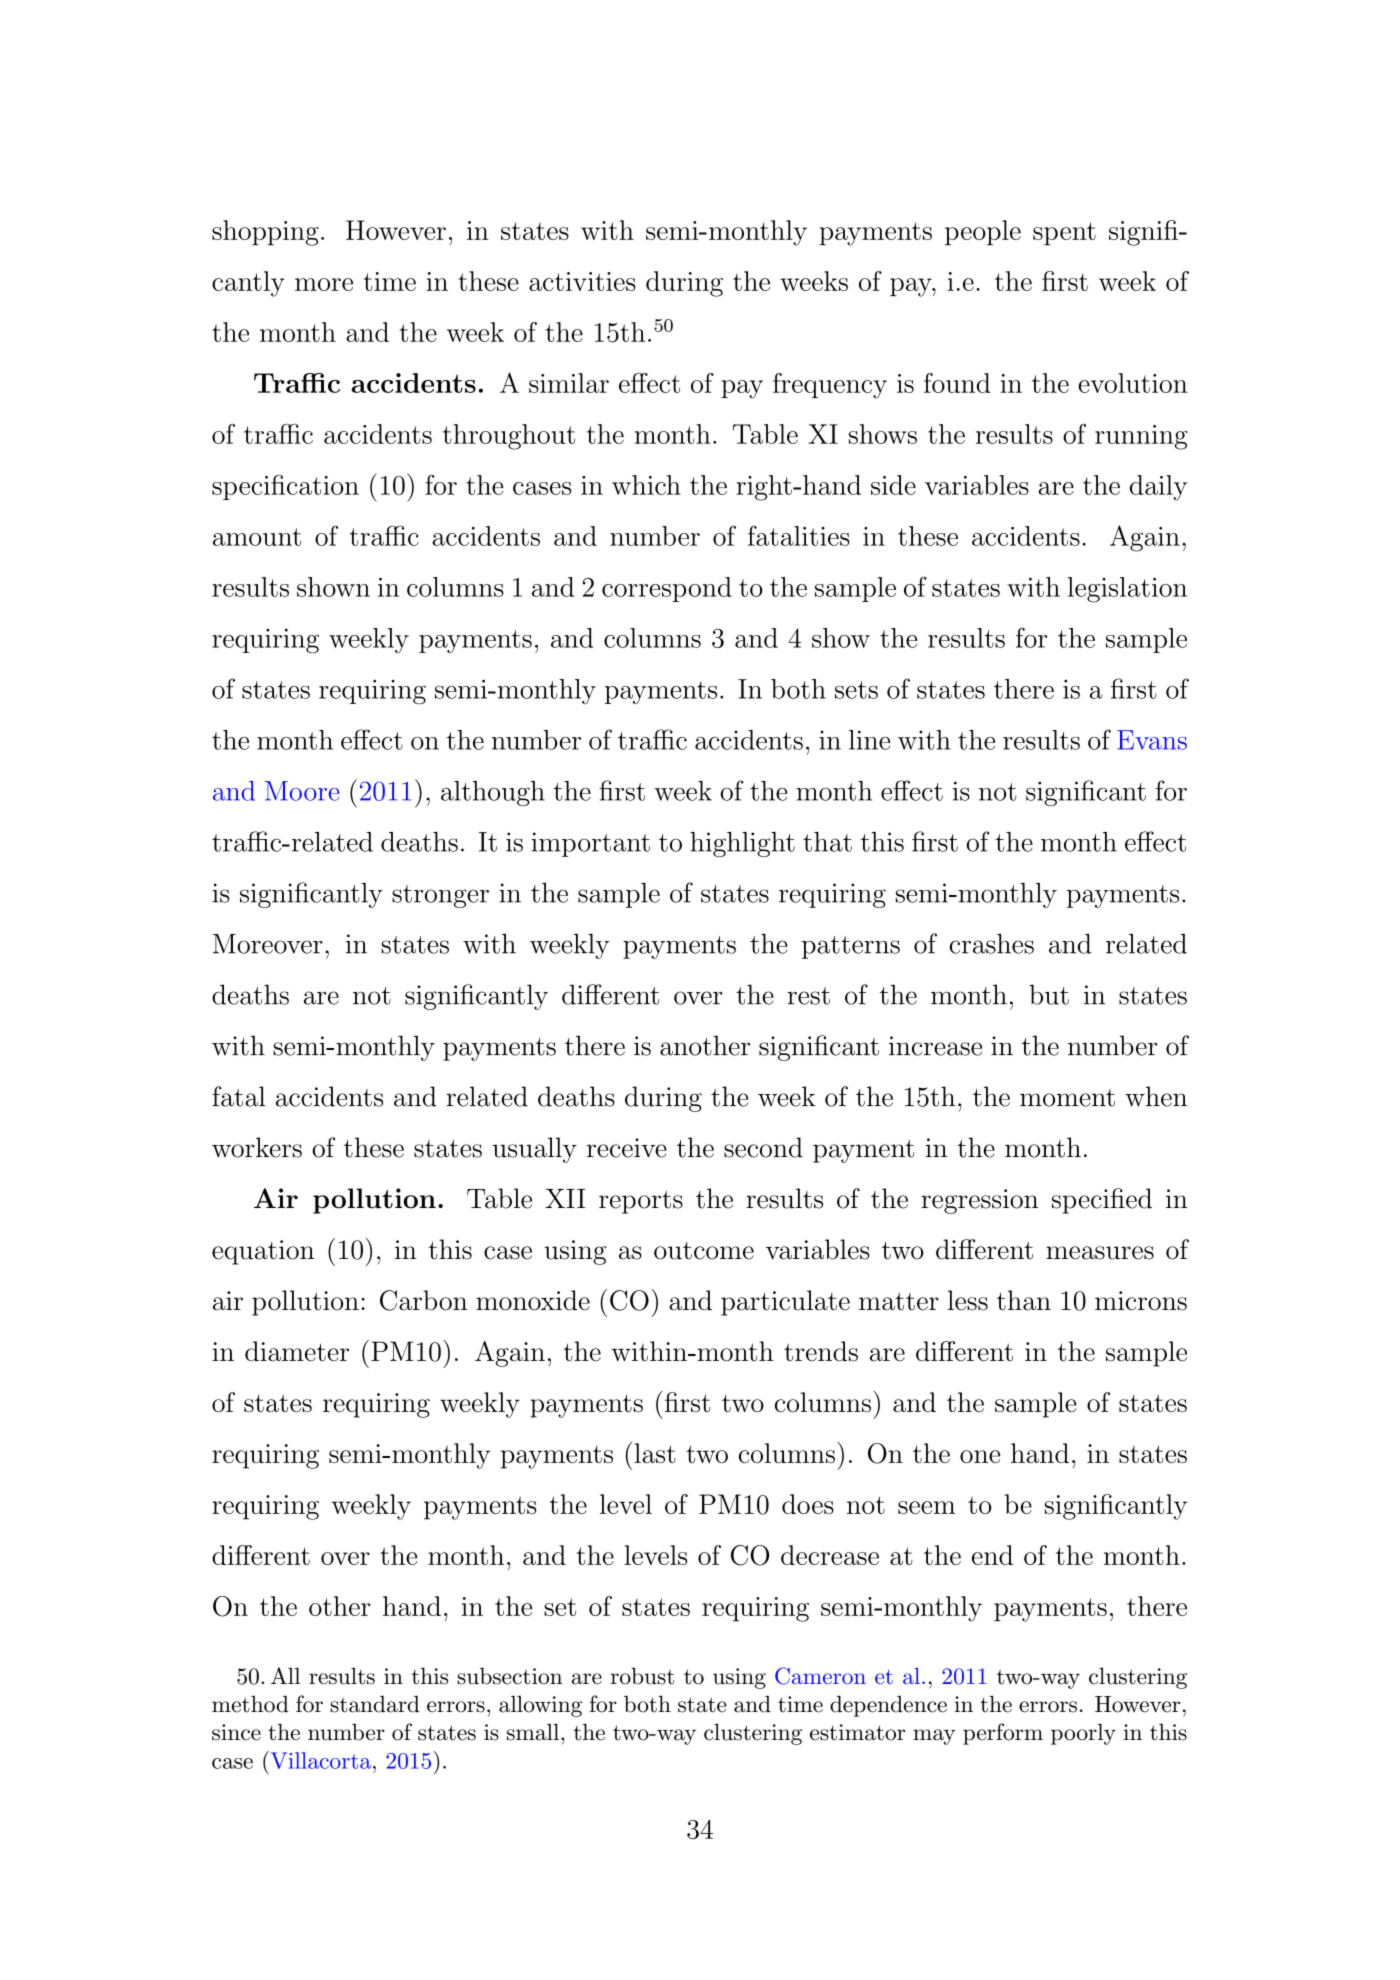 This image has width=1400, height=1980. What do you see at coordinates (1102, 1201) in the image?
I see `specified` at bounding box center [1102, 1201].
